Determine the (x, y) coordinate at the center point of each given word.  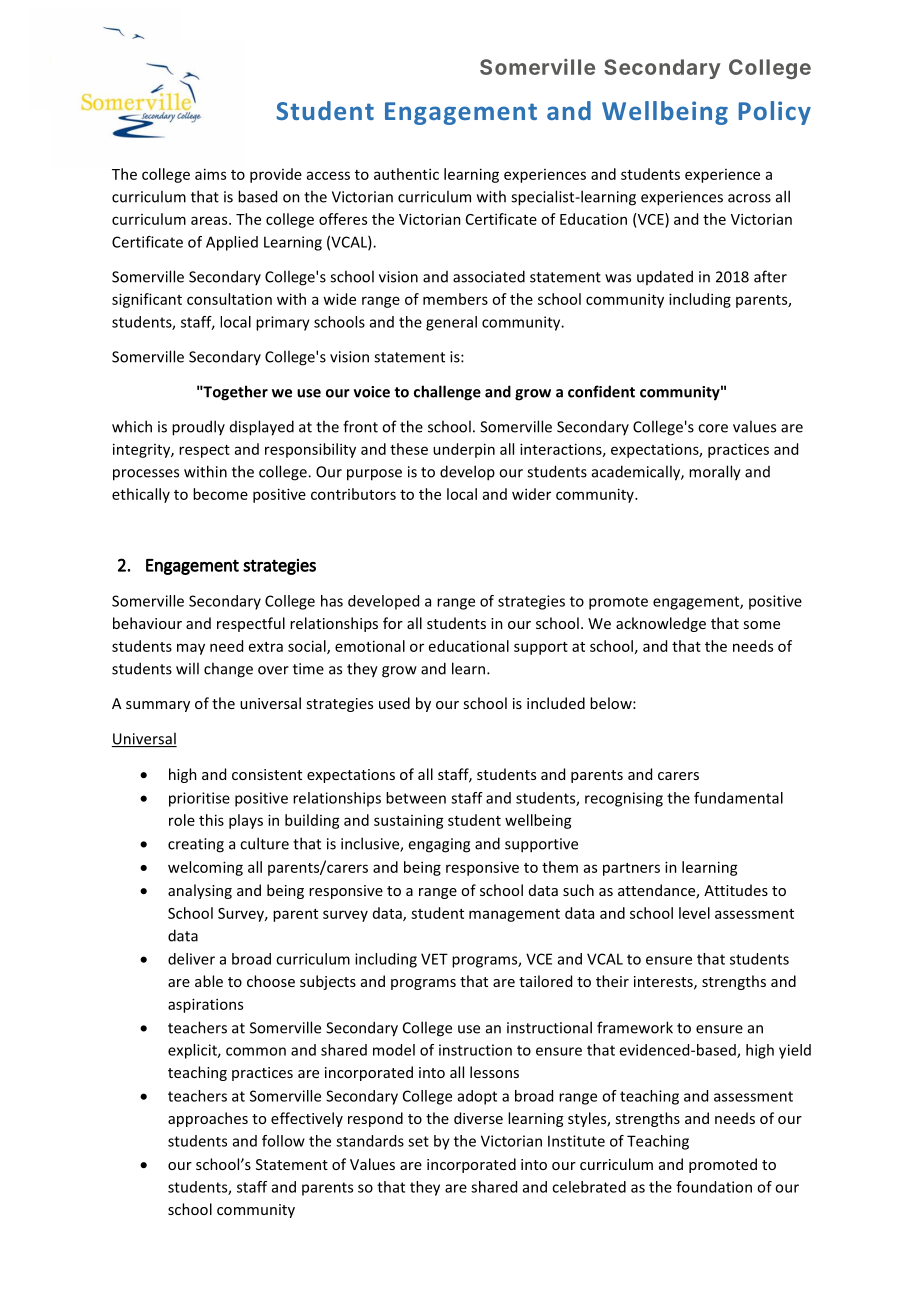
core (713, 428)
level (694, 913)
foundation (714, 1187)
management (514, 915)
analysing (200, 891)
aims (210, 174)
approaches (208, 1119)
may (191, 649)
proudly (198, 428)
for (393, 623)
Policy (775, 113)
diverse (478, 1118)
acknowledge (661, 624)
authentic (406, 174)
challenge (447, 393)
